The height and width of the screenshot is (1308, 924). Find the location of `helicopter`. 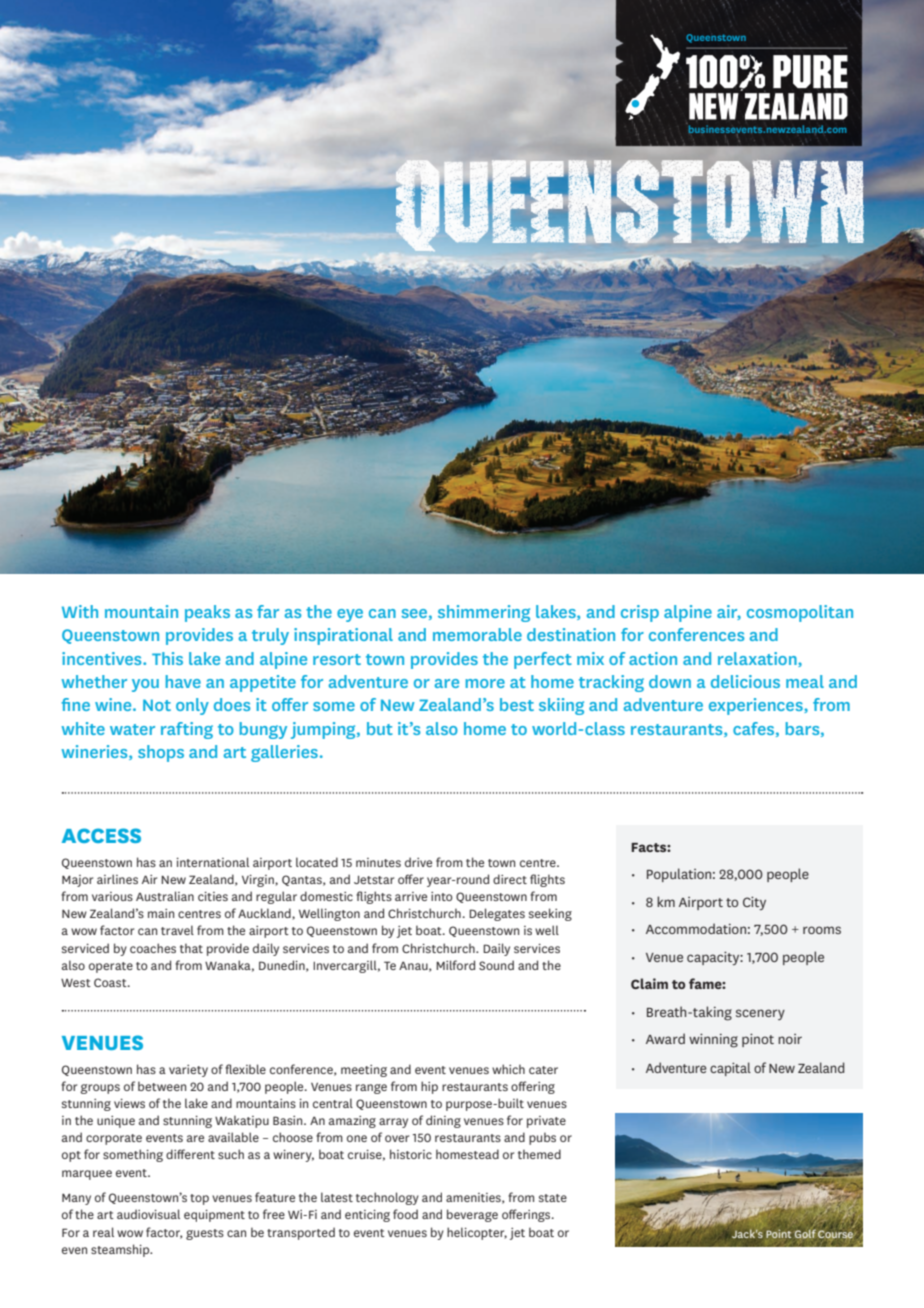

helicopter is located at coordinates (477, 1233).
